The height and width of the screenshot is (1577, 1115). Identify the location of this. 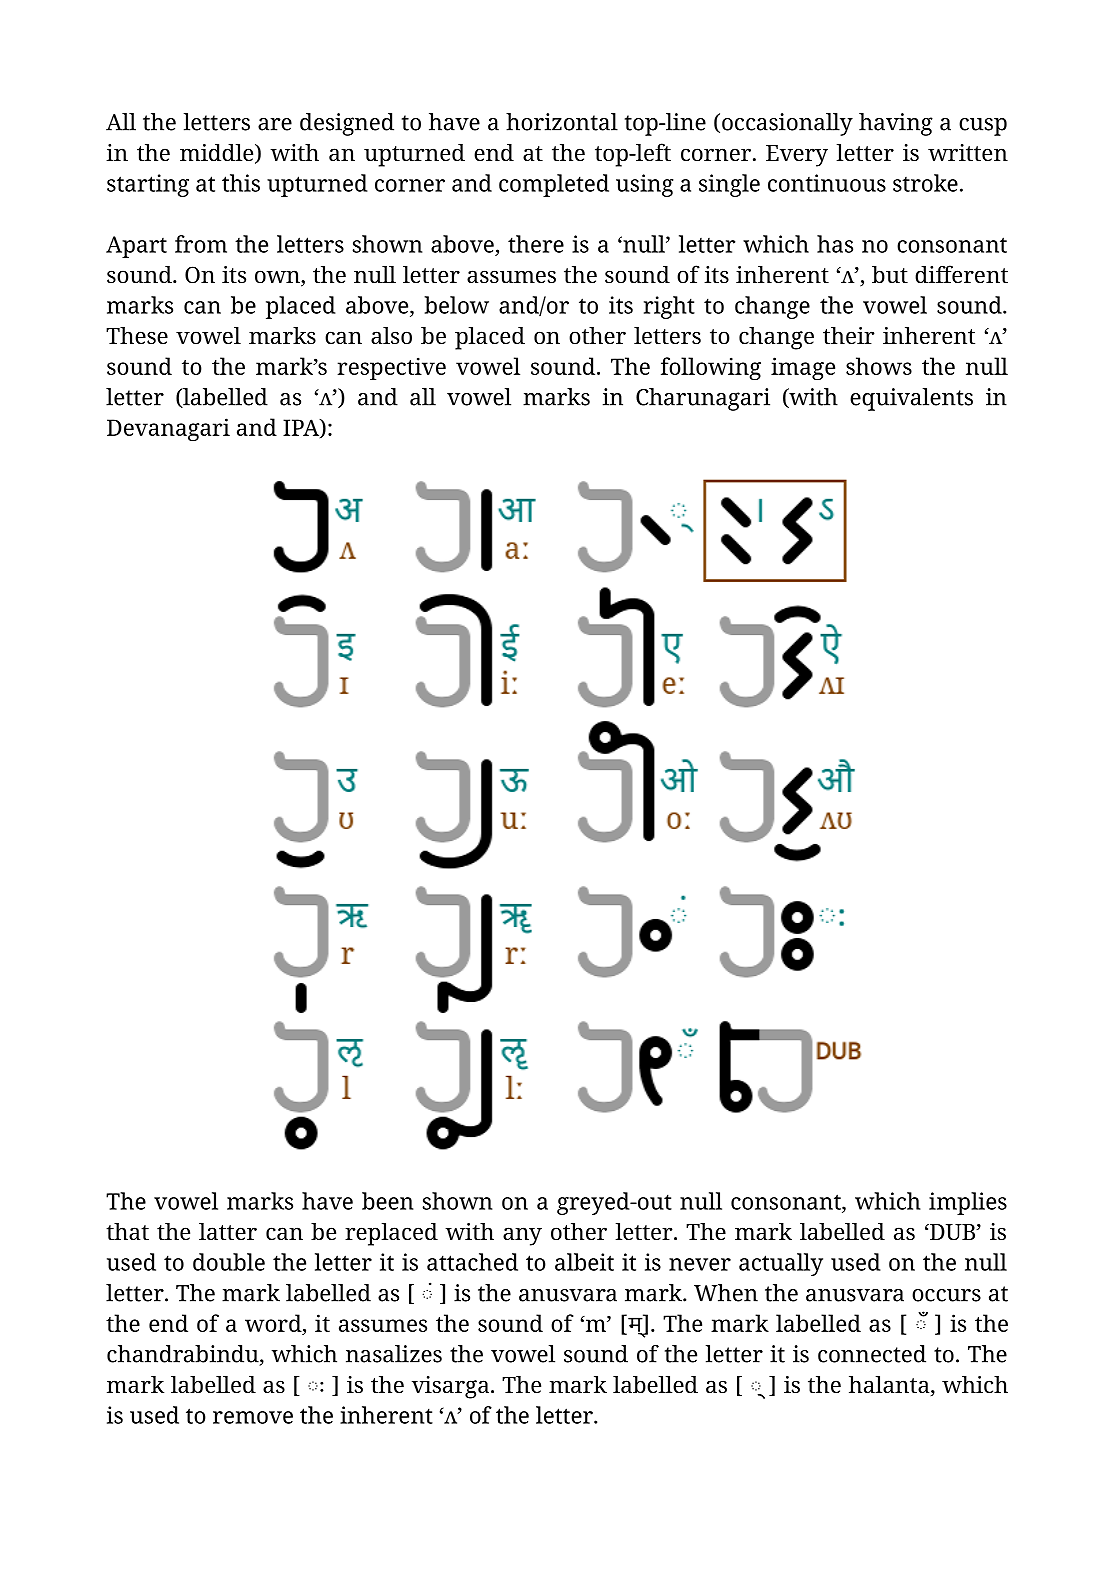
(241, 183).
